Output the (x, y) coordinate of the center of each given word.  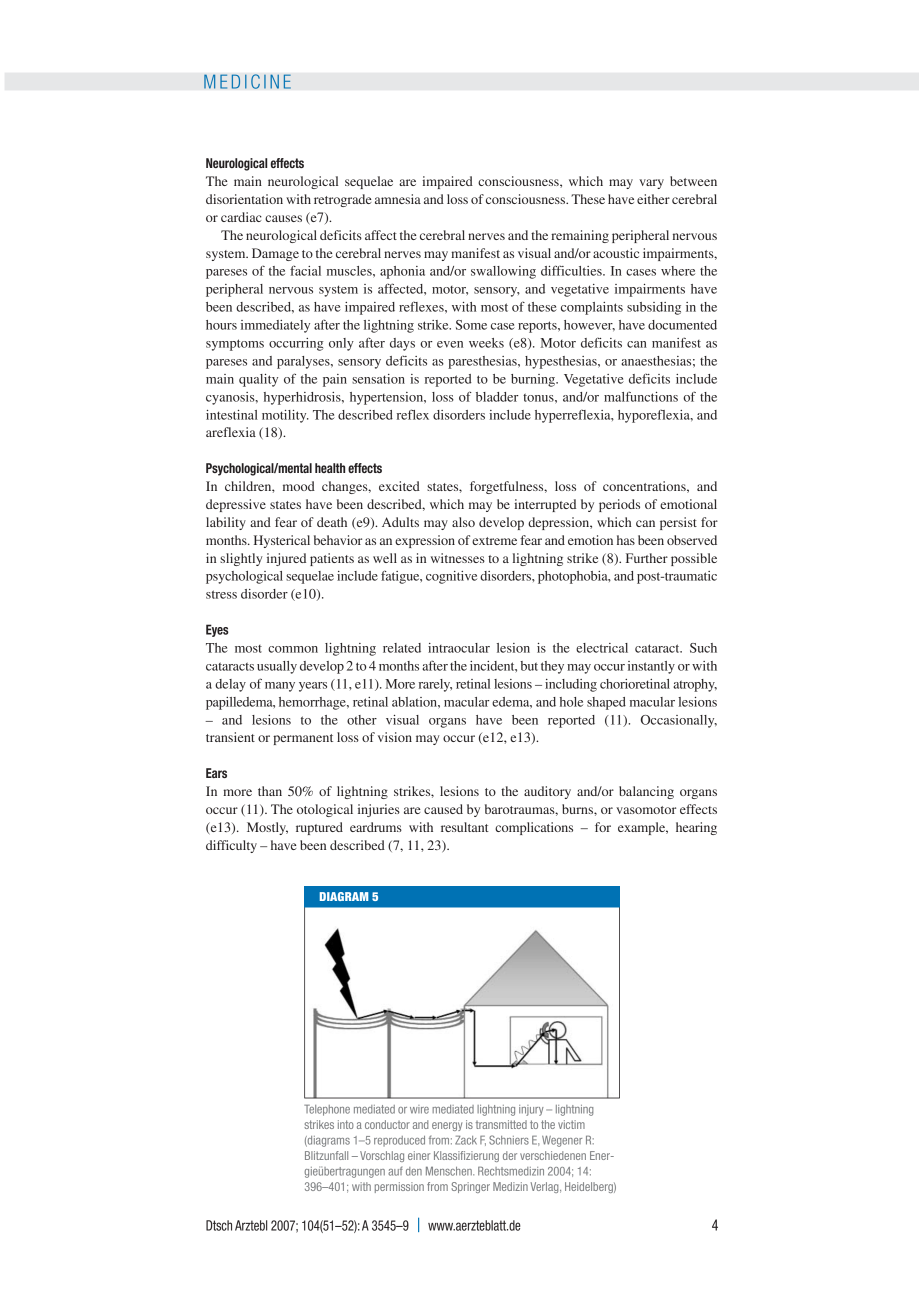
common (293, 649)
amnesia (398, 199)
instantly (651, 667)
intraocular (459, 648)
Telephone (327, 1110)
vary (651, 184)
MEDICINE (247, 81)
